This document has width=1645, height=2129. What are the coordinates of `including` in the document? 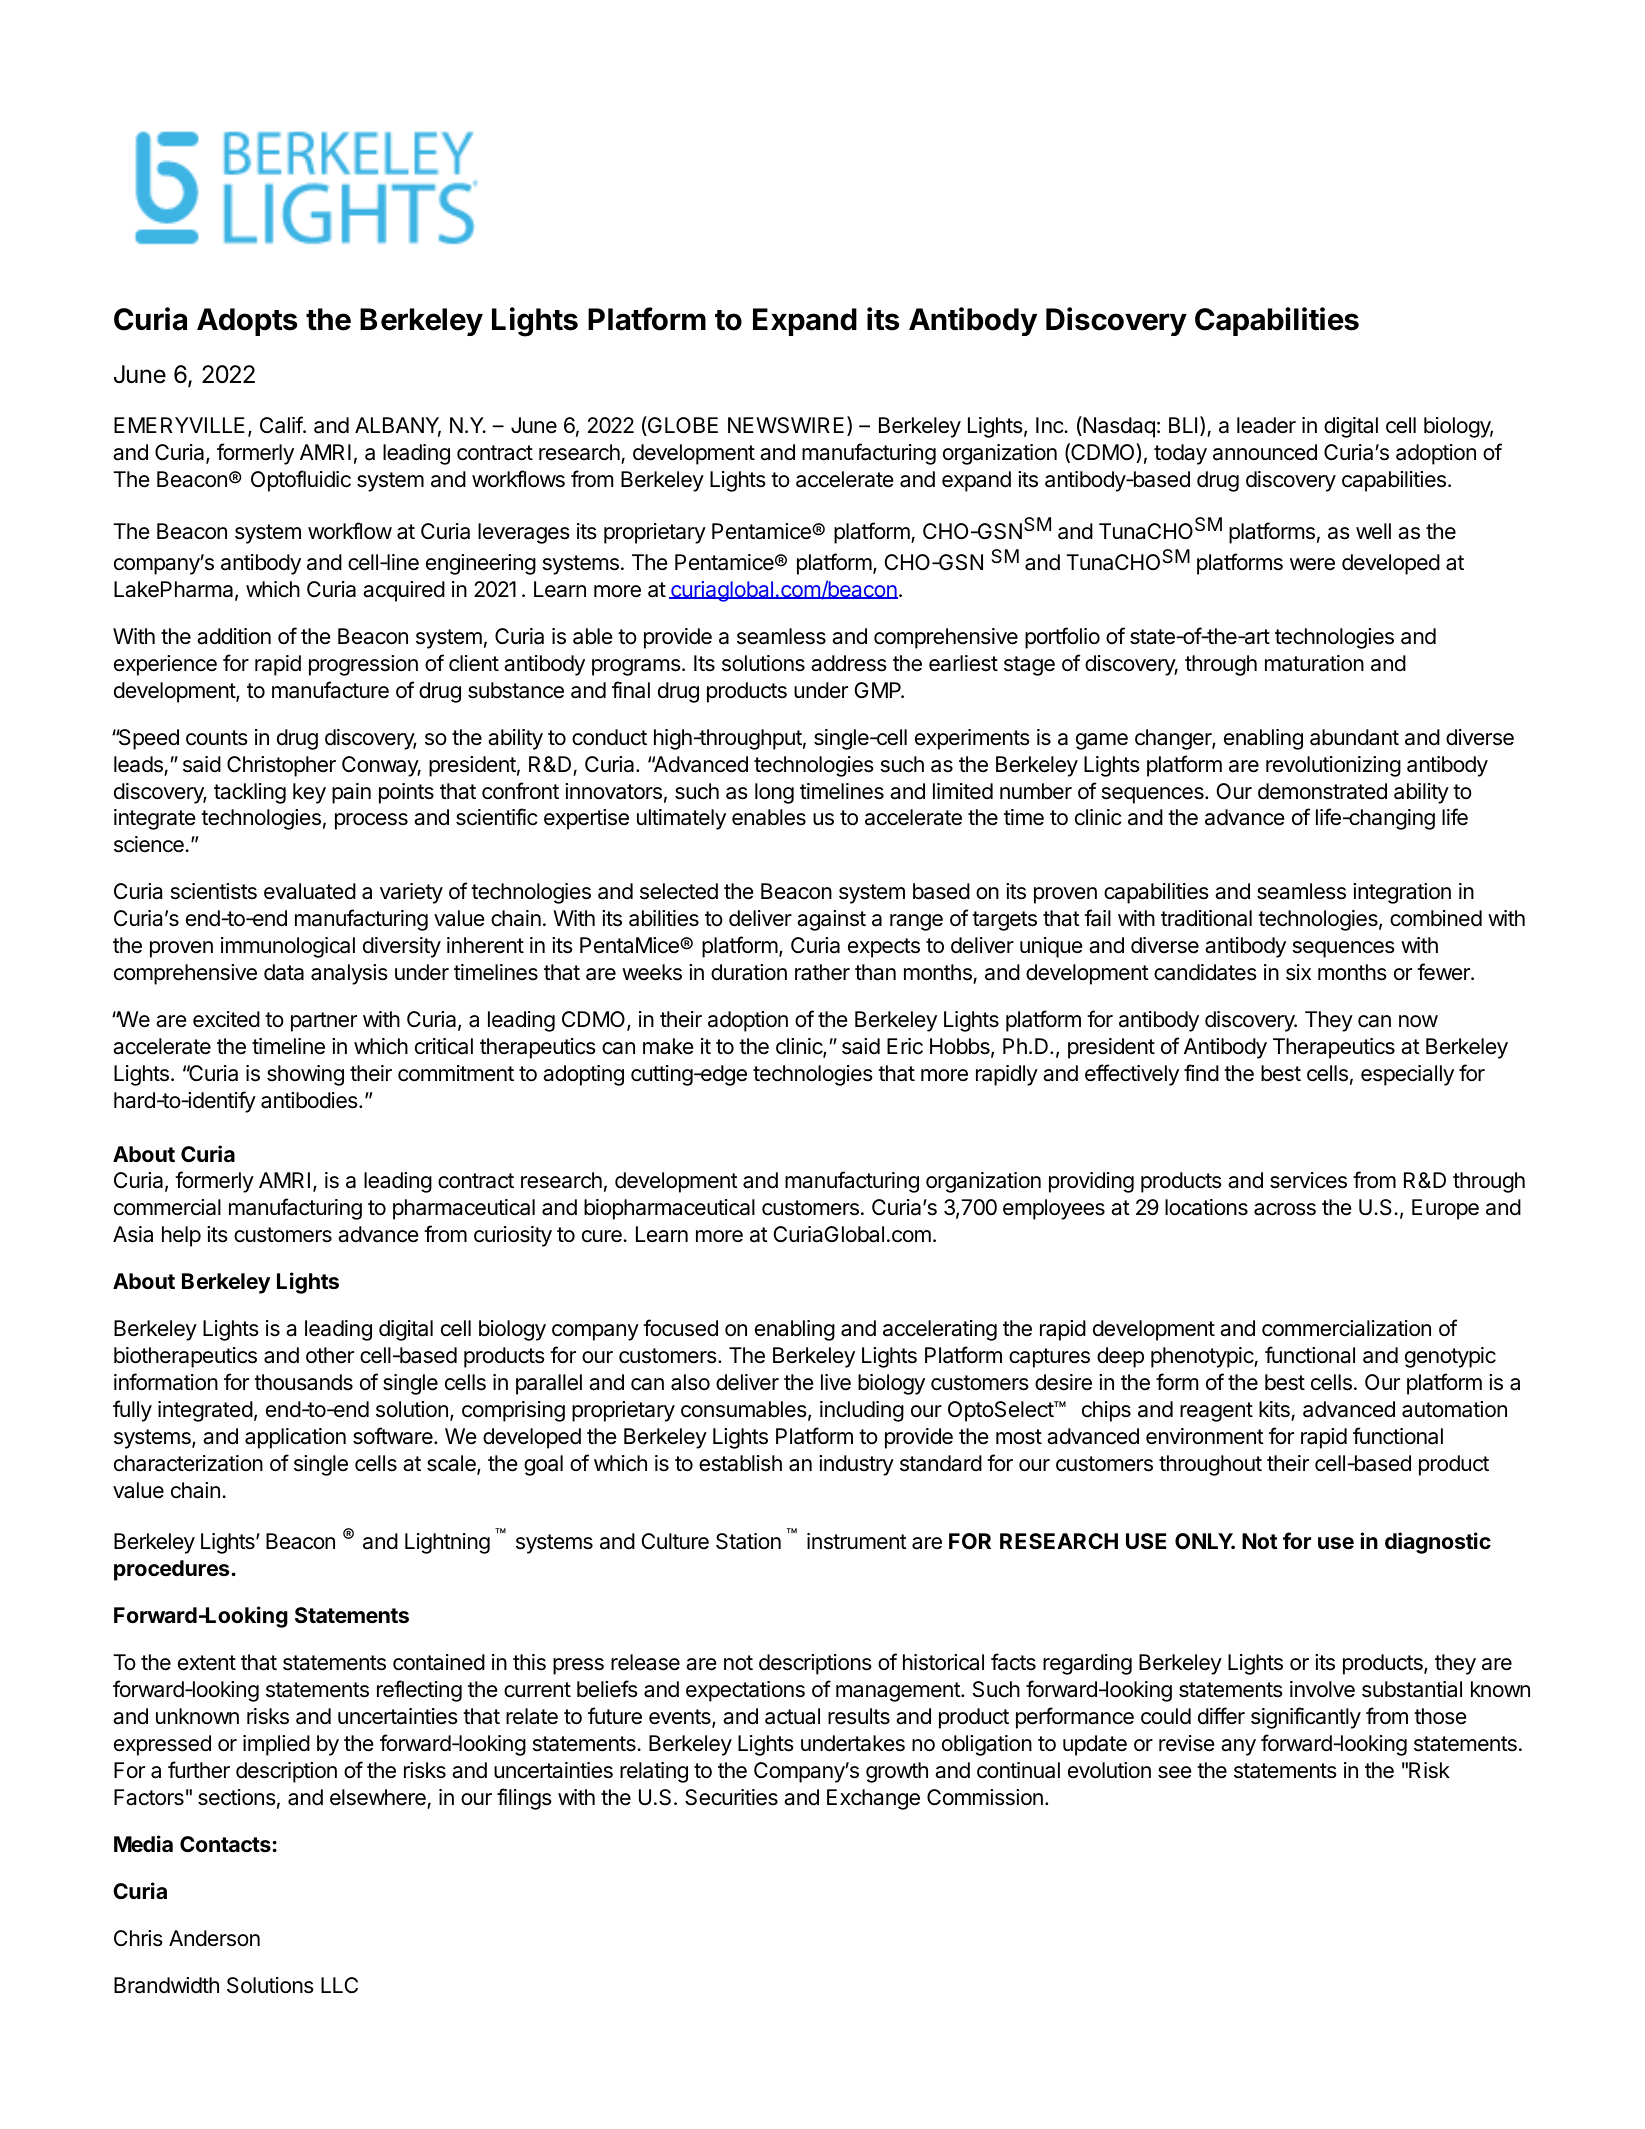 It's located at (862, 1411).
